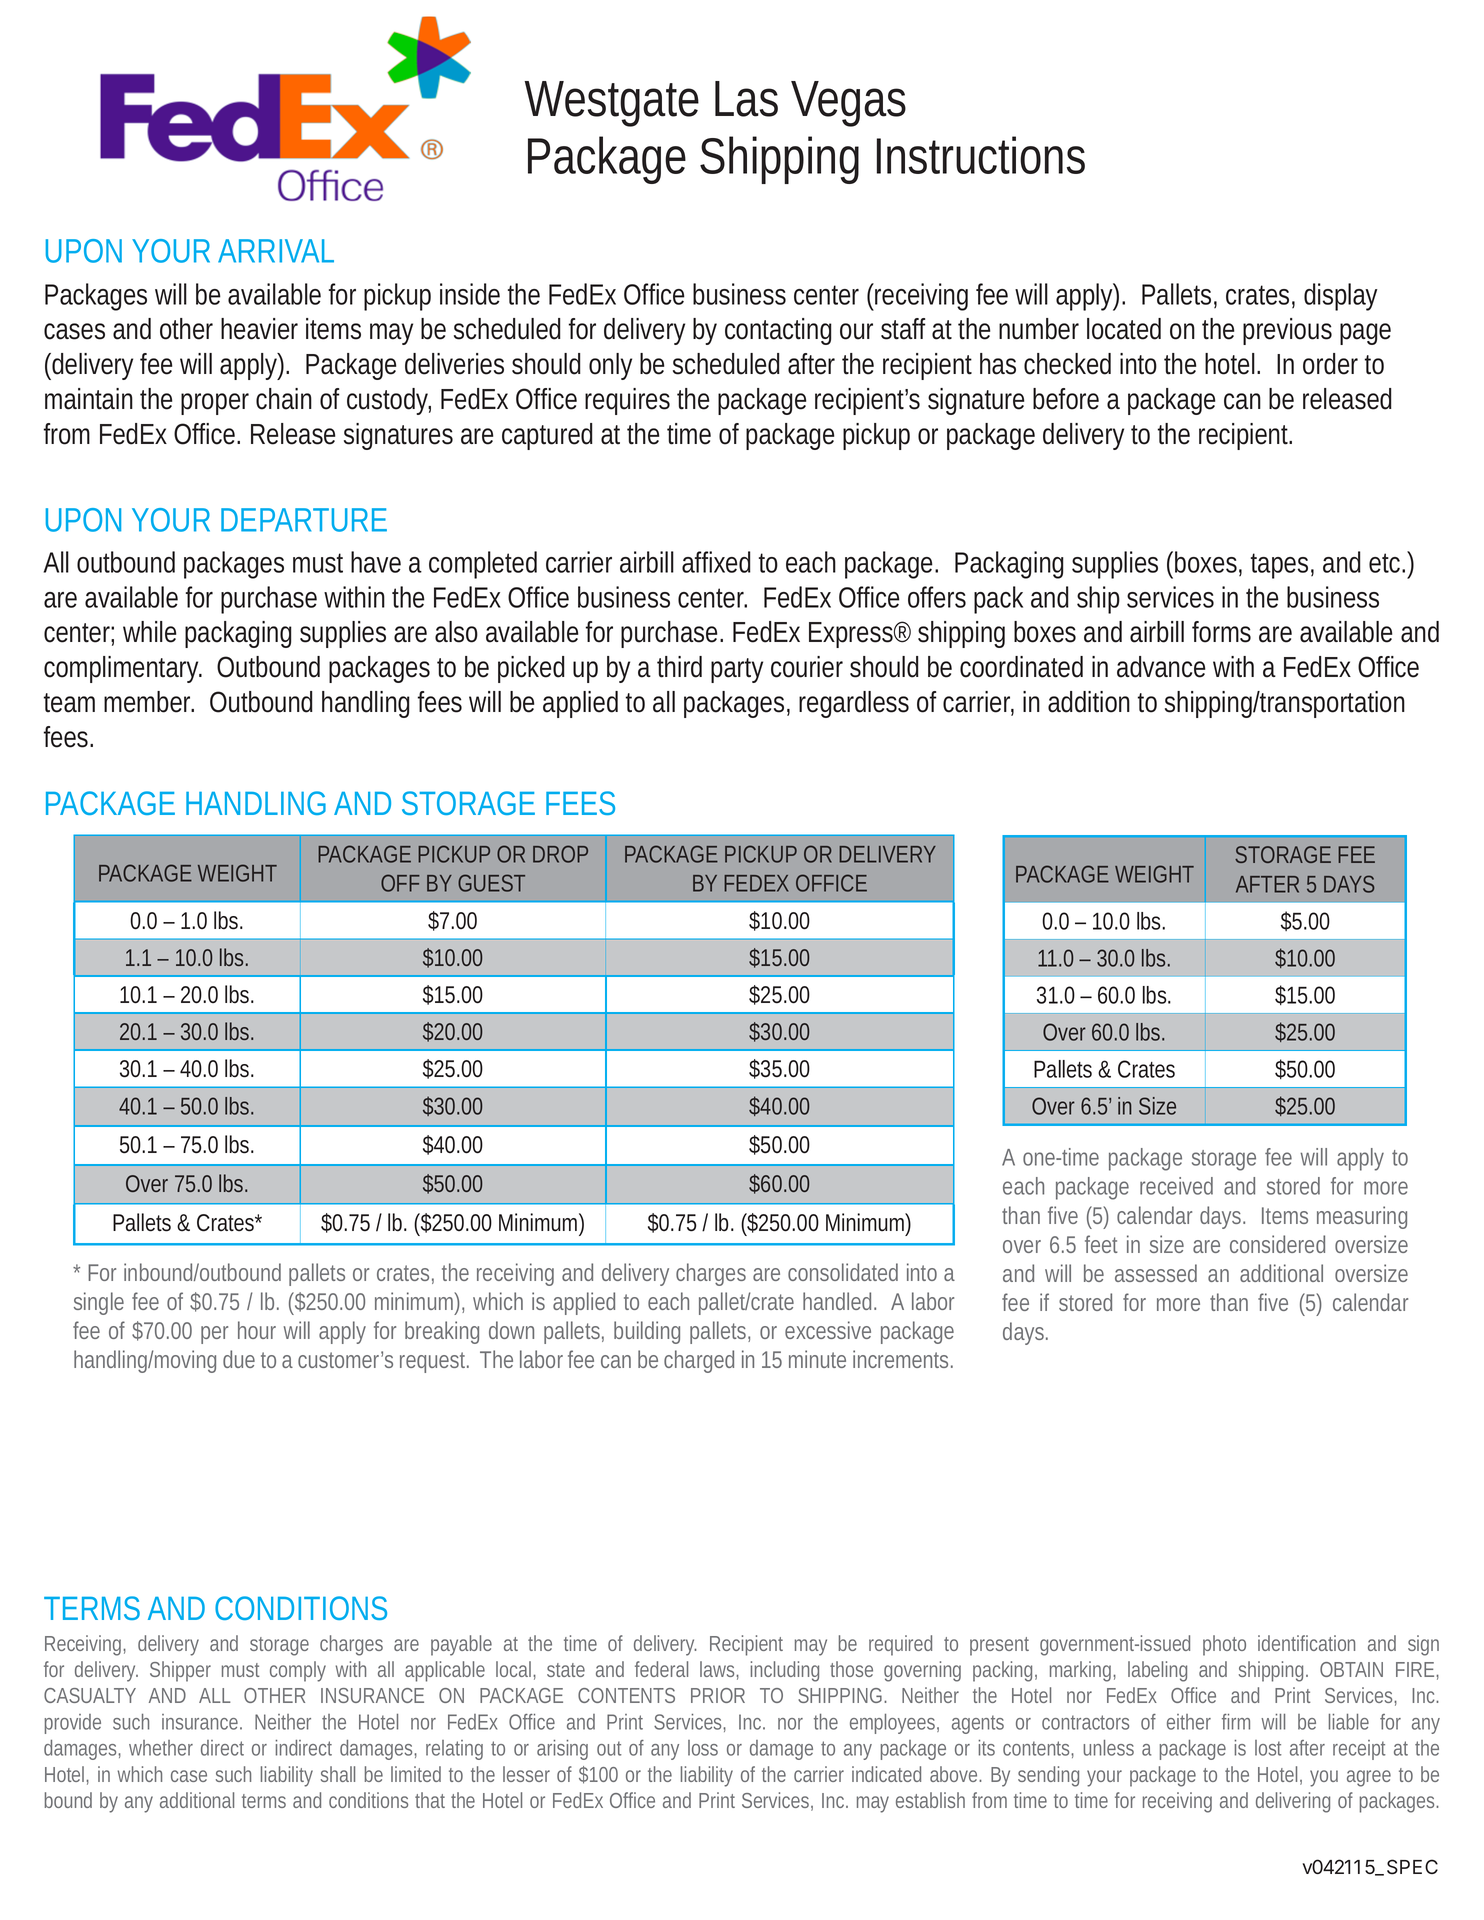 The width and height of the screenshot is (1484, 1920). What do you see at coordinates (1161, 667) in the screenshot?
I see `advance` at bounding box center [1161, 667].
